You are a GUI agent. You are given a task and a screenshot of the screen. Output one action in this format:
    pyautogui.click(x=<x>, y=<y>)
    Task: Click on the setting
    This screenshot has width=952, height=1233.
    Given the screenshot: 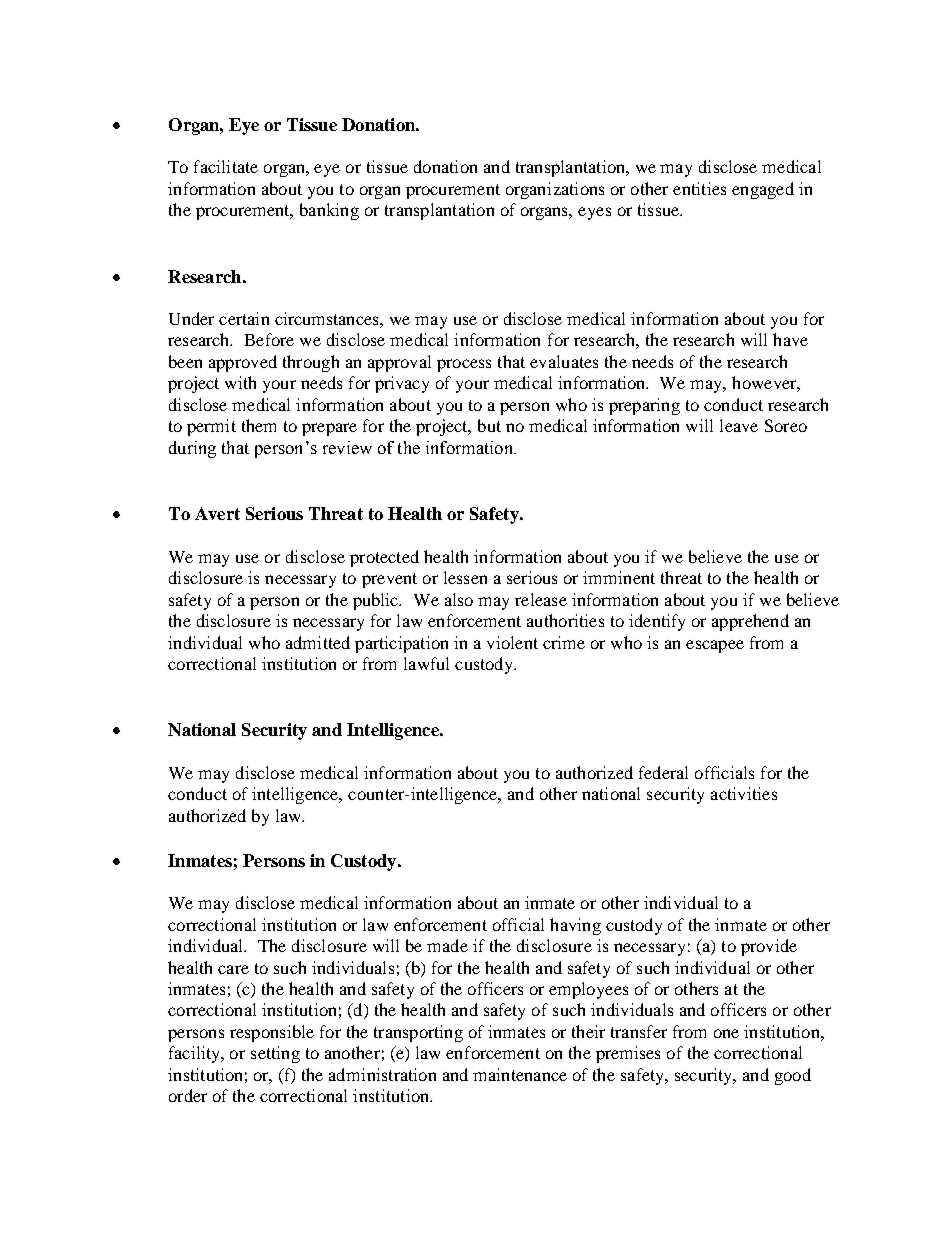 What is the action you would take?
    pyautogui.click(x=275, y=1054)
